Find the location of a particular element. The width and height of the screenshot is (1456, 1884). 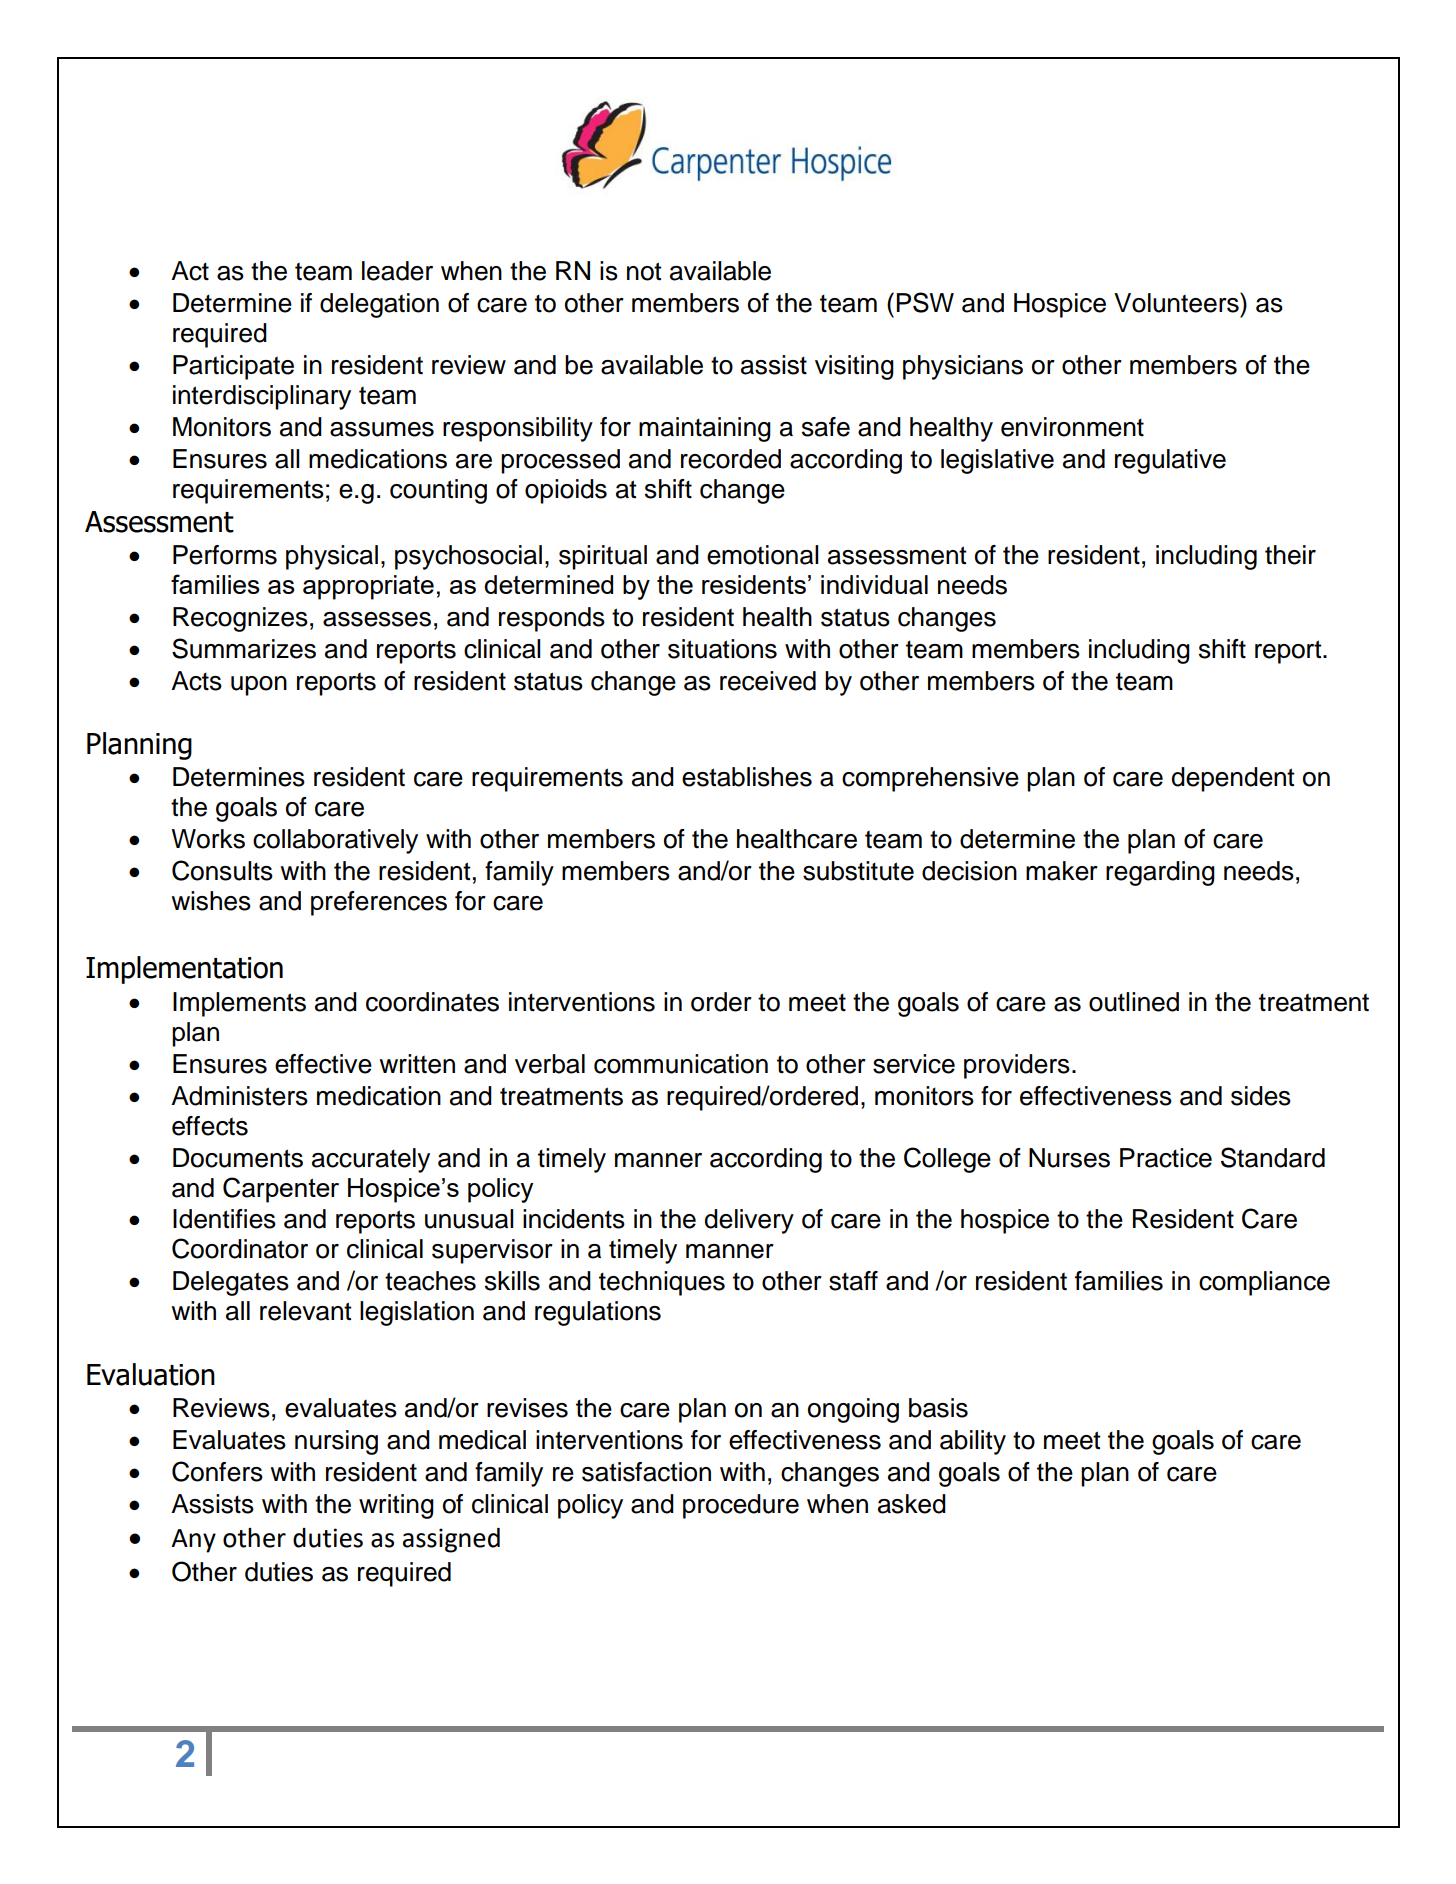

delegation is located at coordinates (379, 305).
